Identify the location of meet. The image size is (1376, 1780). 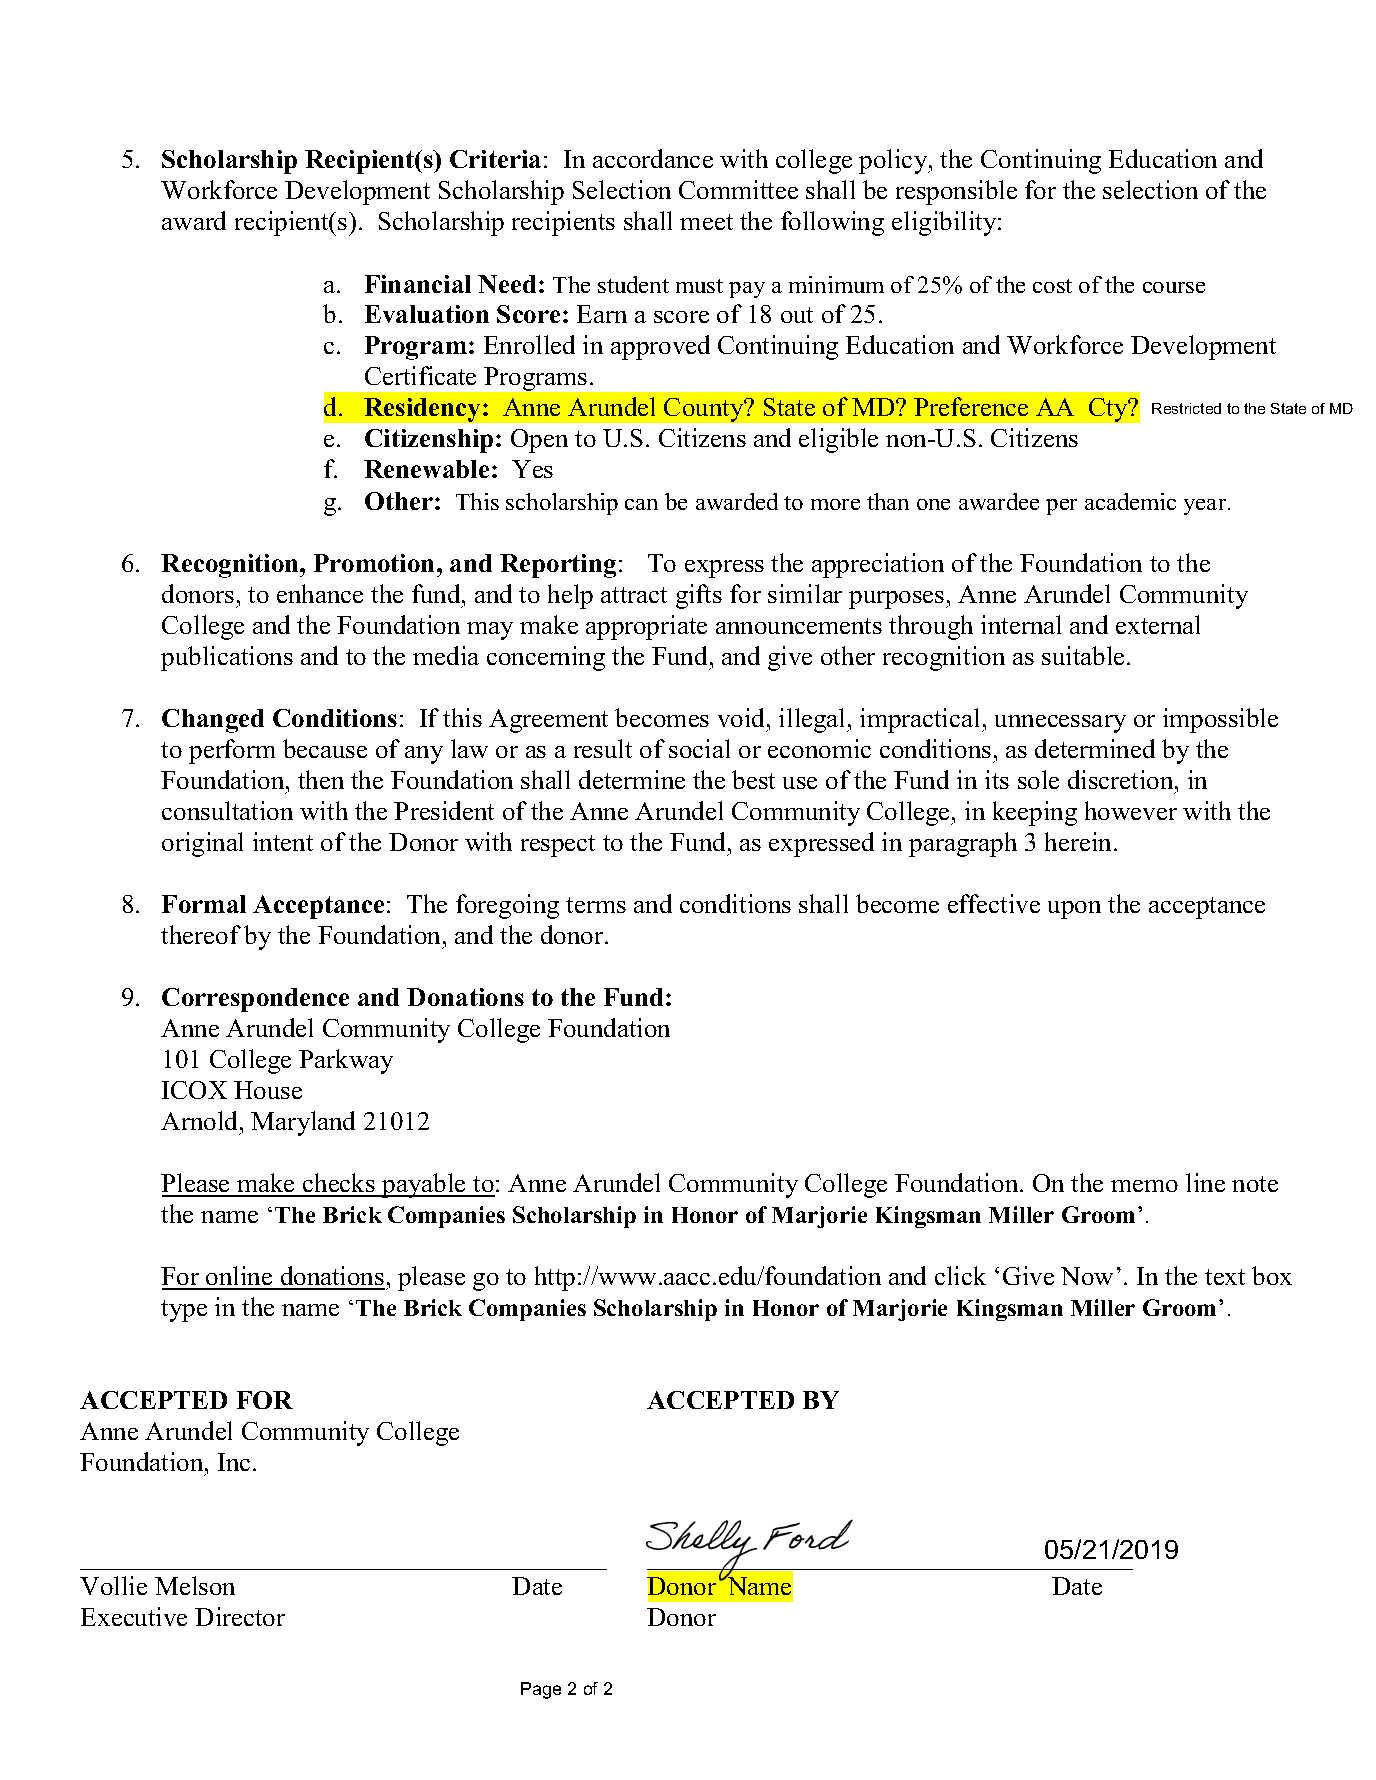
(706, 222).
